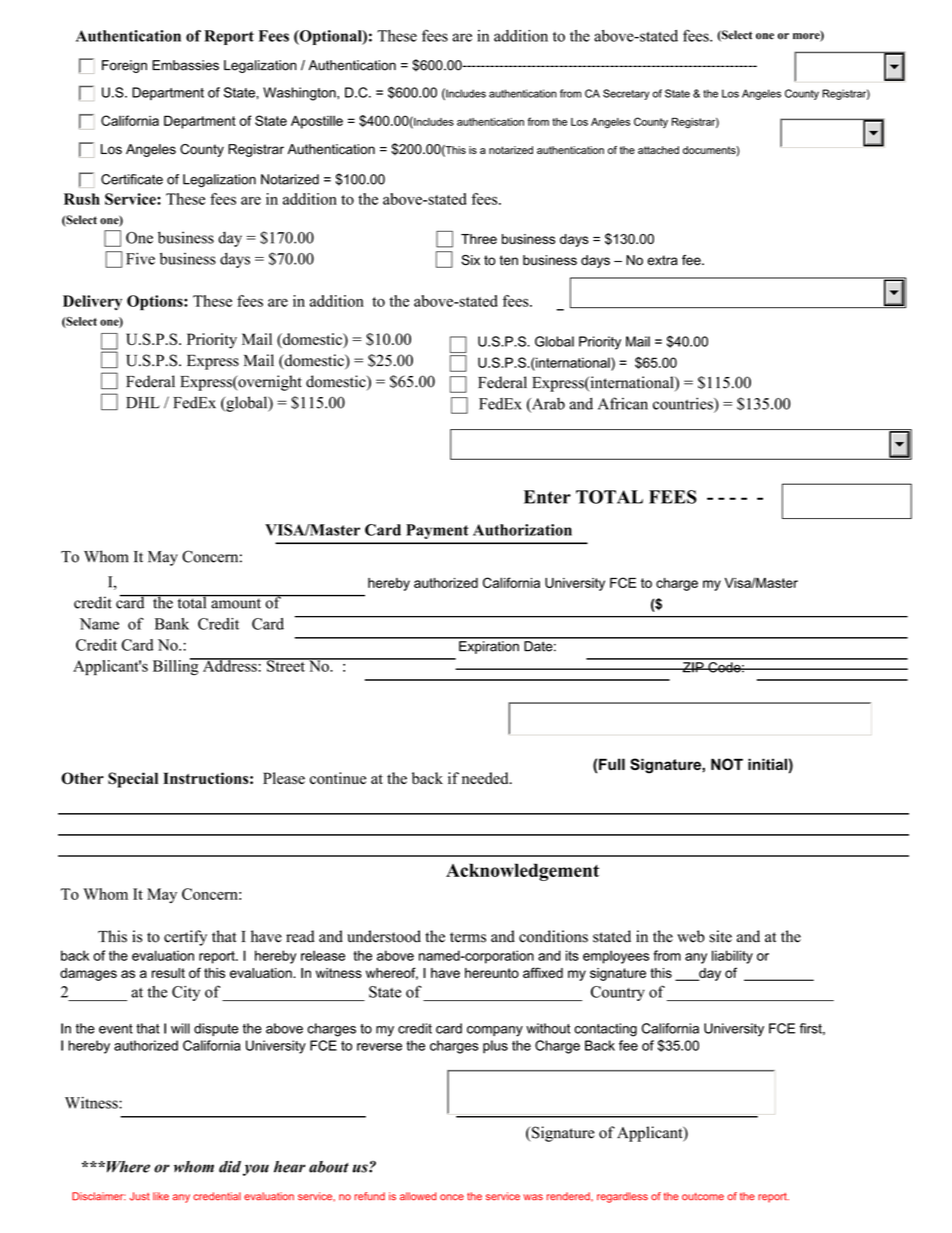 The height and width of the screenshot is (1233, 952). Describe the element at coordinates (161, 1196) in the screenshot. I see `like` at that location.
